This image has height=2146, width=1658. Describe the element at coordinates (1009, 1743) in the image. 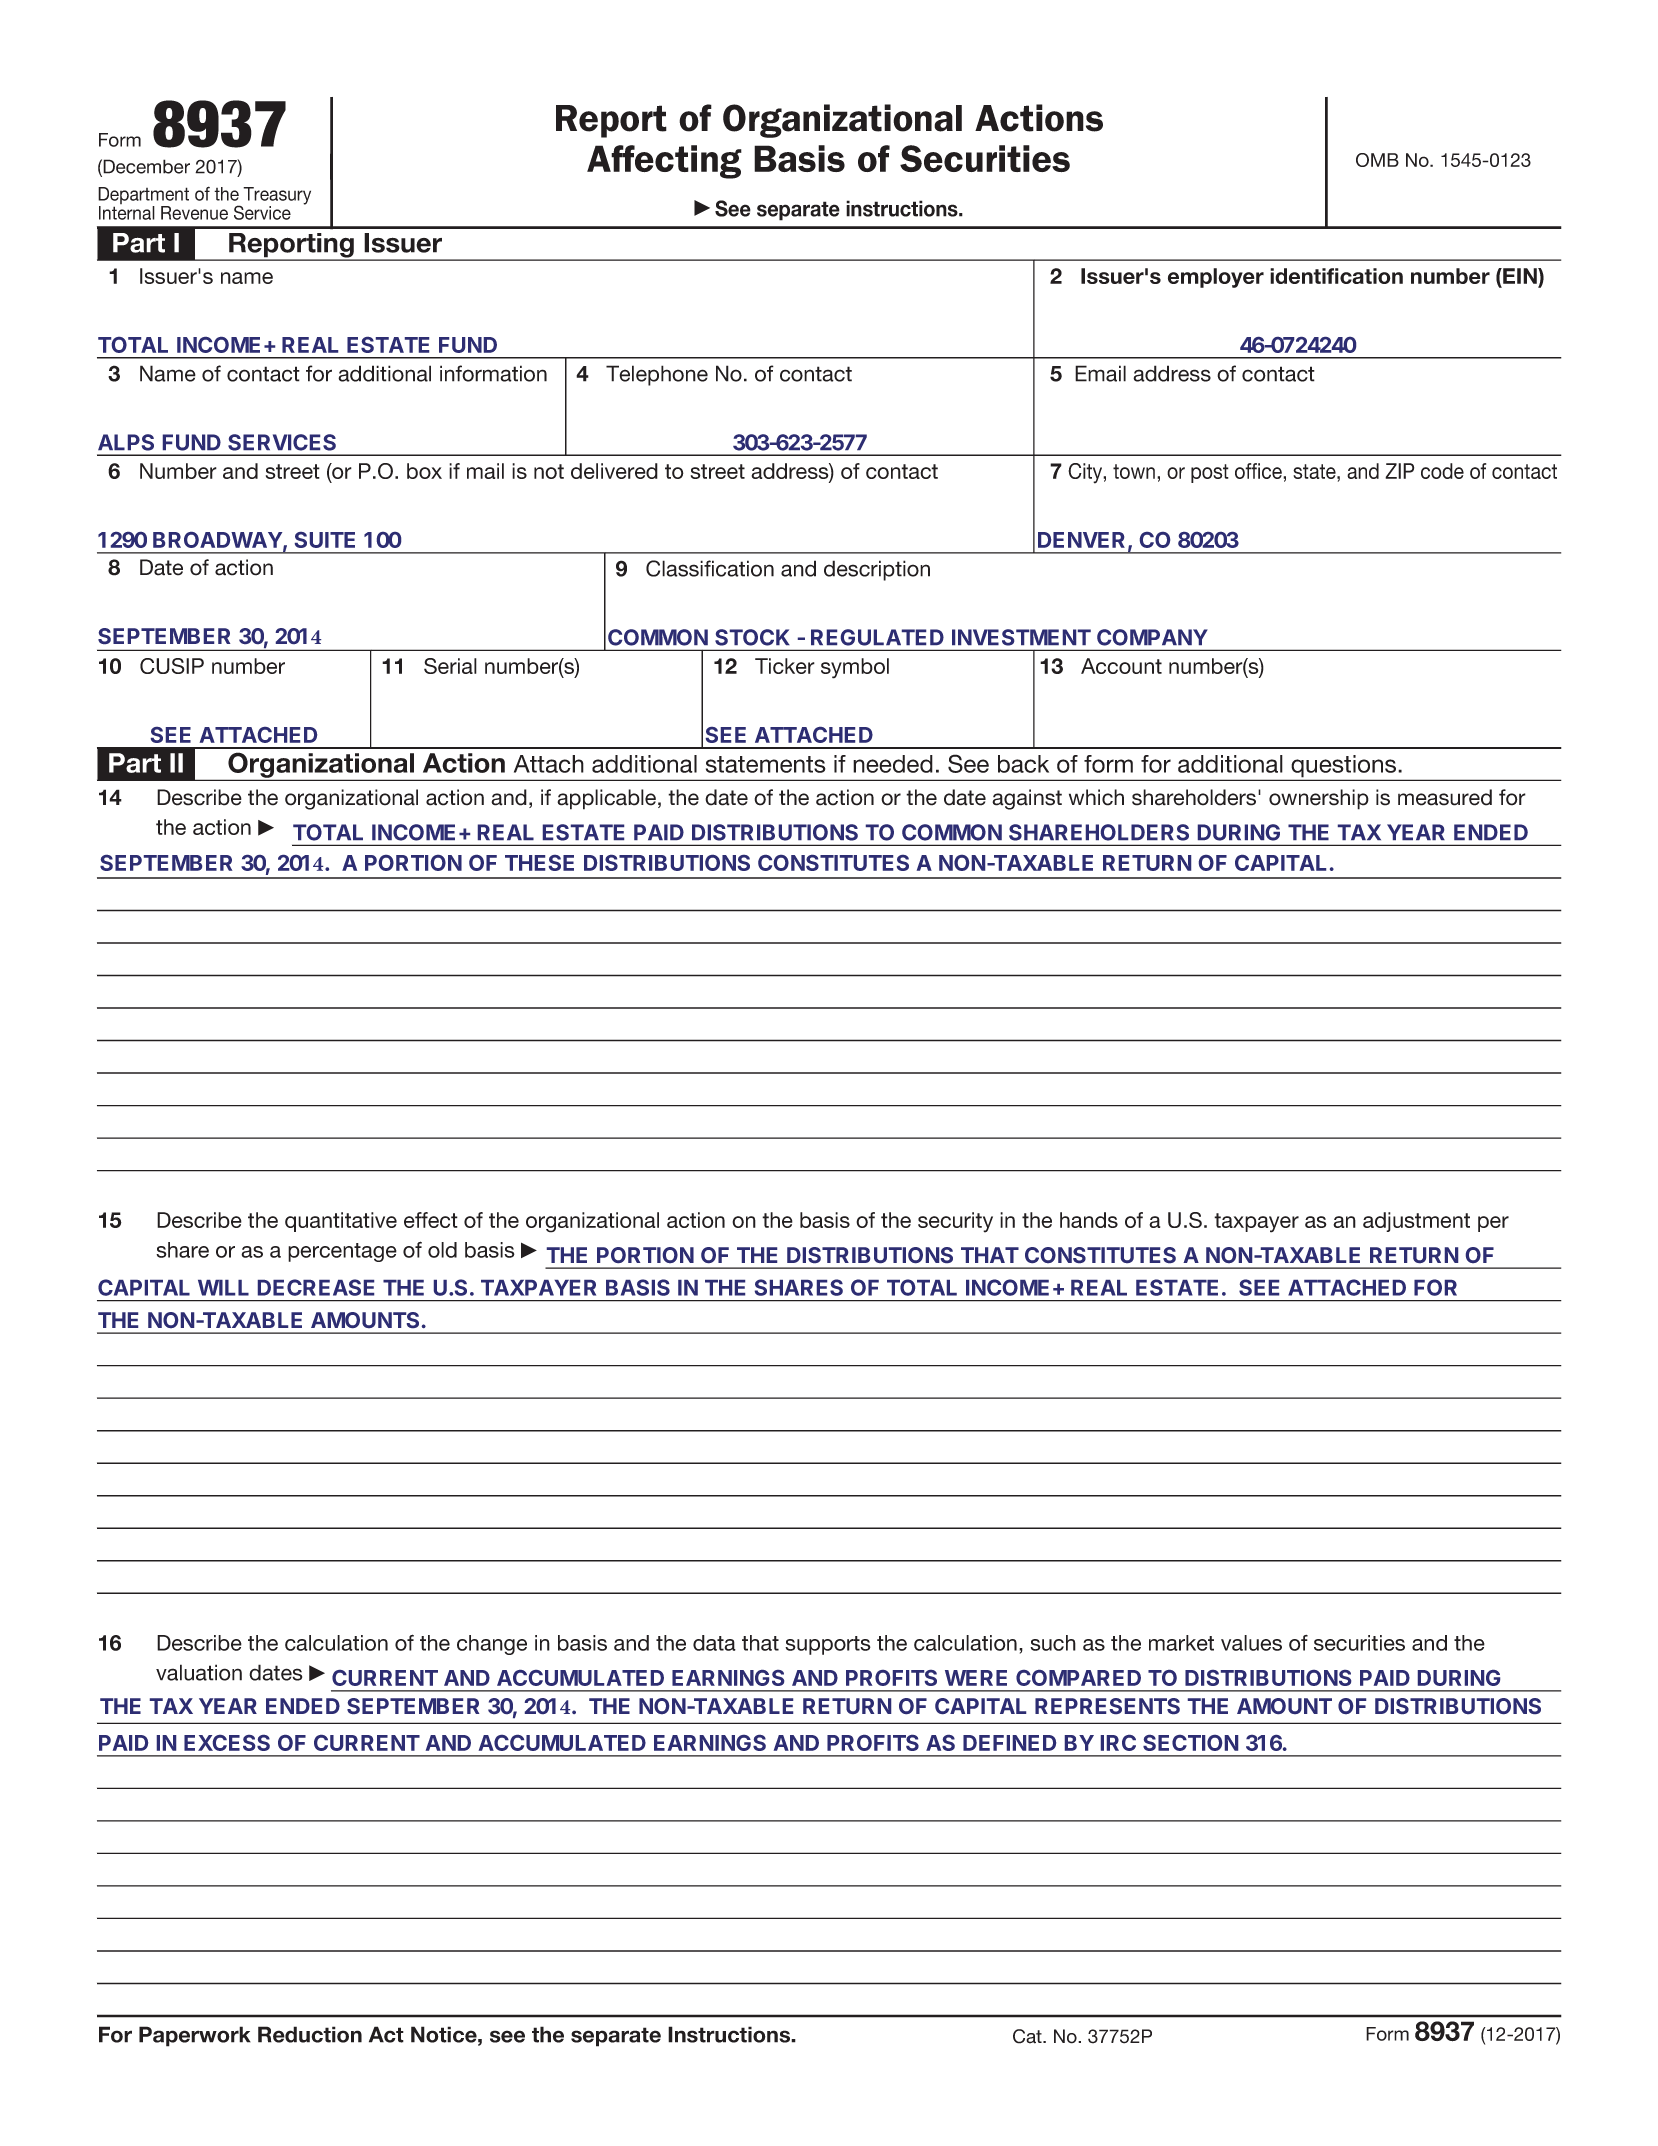

I see `DEFINED` at that location.
